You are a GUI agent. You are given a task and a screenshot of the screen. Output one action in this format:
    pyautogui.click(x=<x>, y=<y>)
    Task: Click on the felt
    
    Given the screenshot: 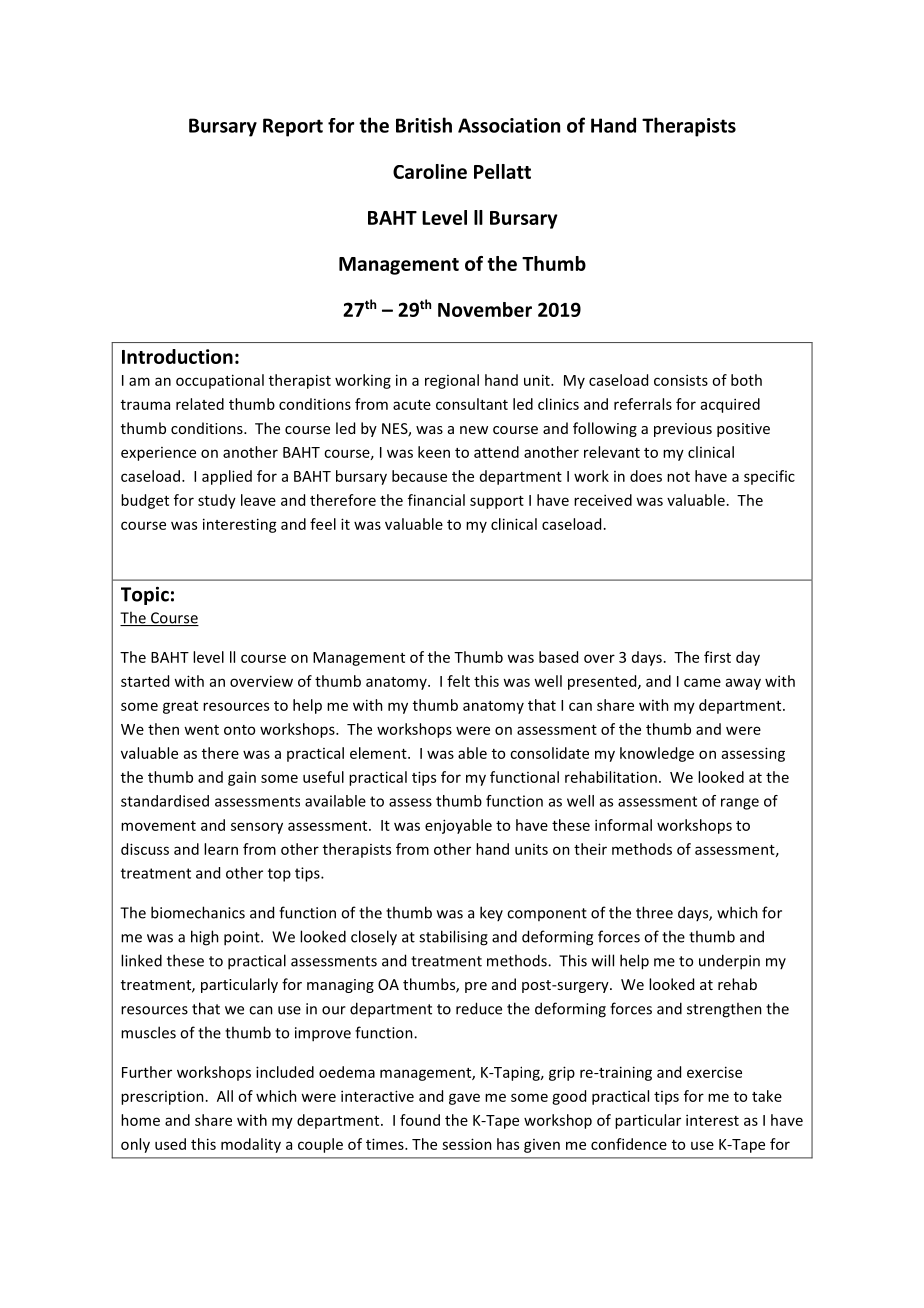 What is the action you would take?
    pyautogui.click(x=458, y=681)
